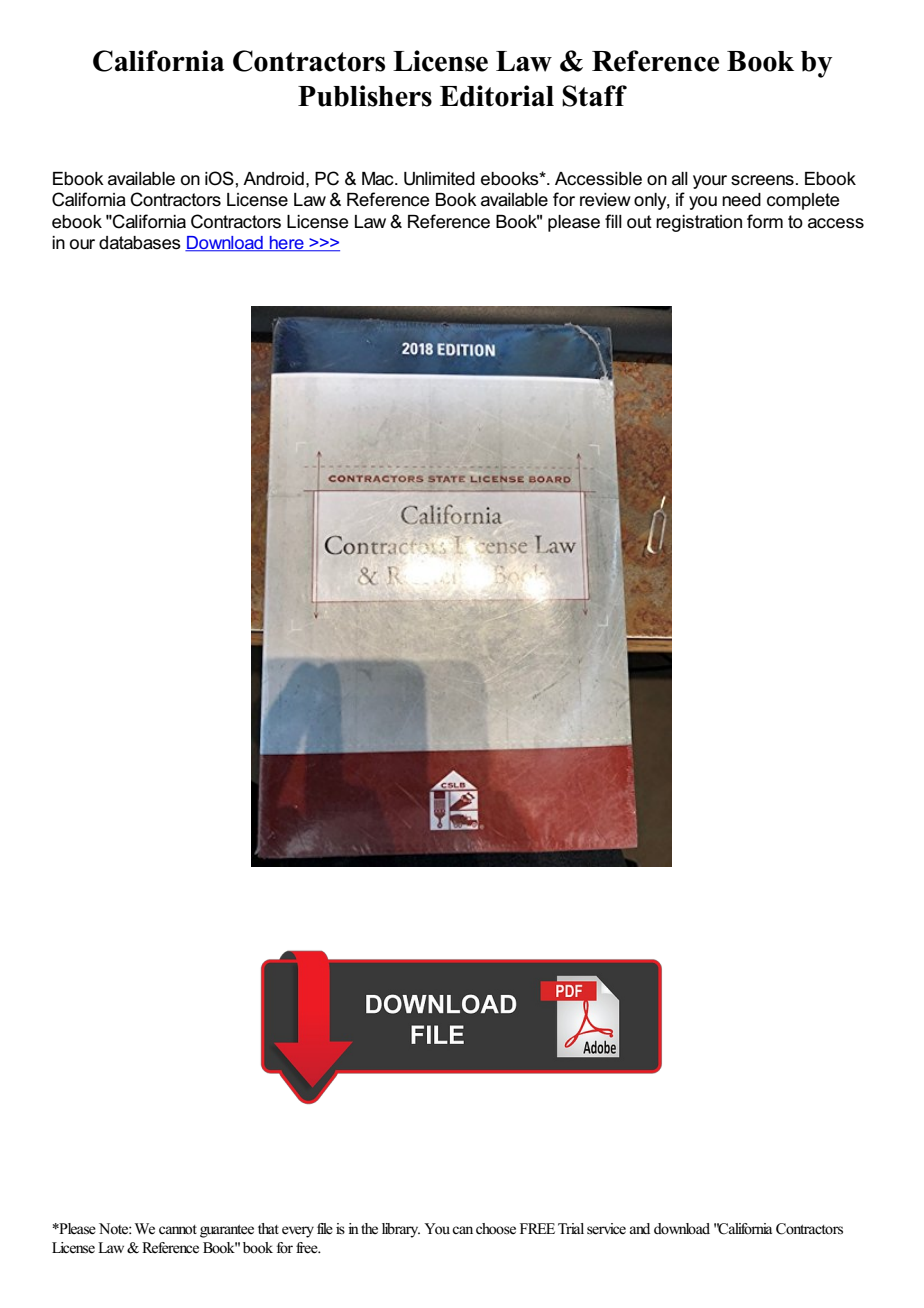  What do you see at coordinates (496, 1229) in the screenshot?
I see `choose` at bounding box center [496, 1229].
